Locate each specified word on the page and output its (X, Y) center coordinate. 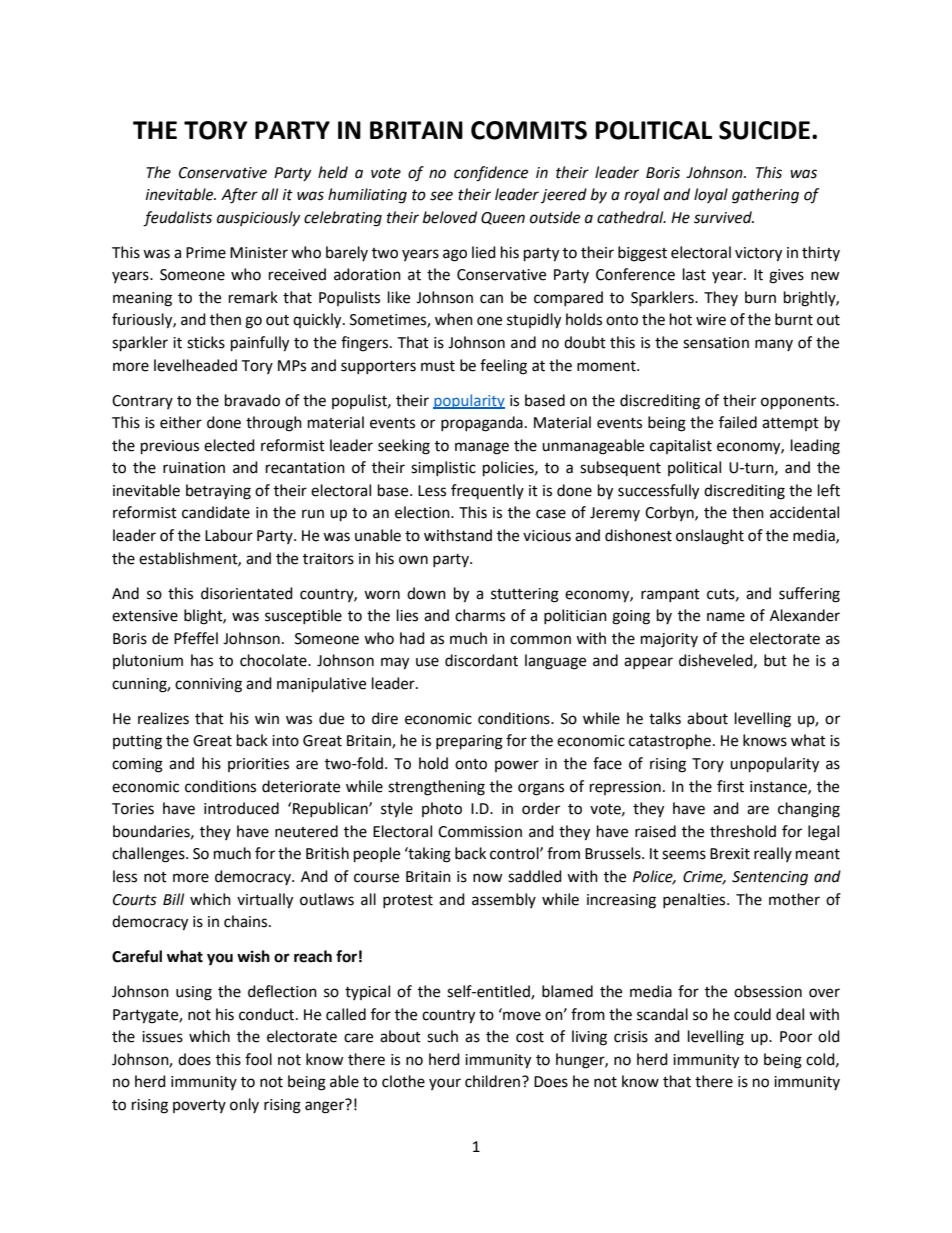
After (239, 196)
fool (258, 1059)
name (726, 617)
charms (480, 615)
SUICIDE (764, 130)
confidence (491, 174)
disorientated (247, 593)
